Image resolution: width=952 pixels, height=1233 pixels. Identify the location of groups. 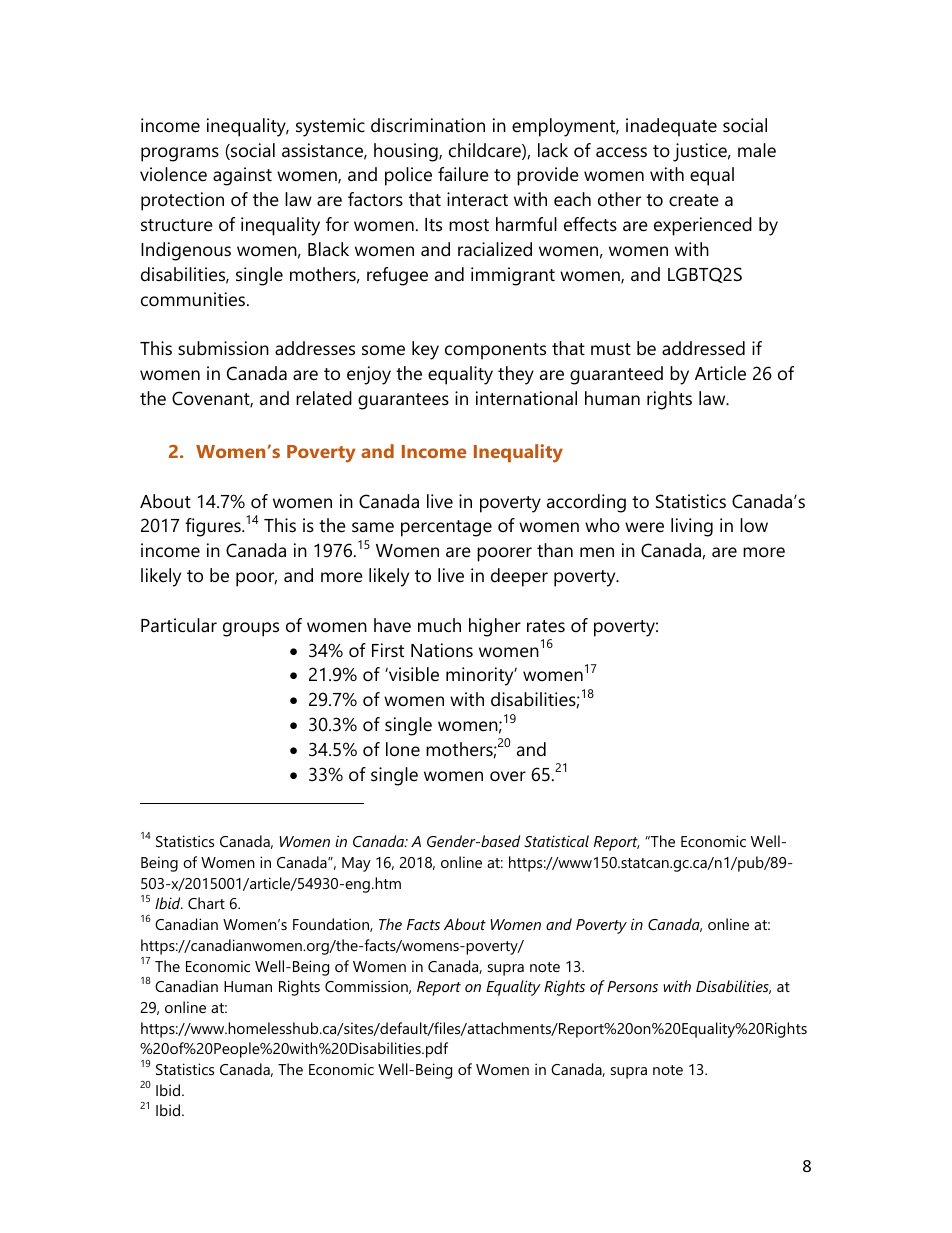
(251, 629).
